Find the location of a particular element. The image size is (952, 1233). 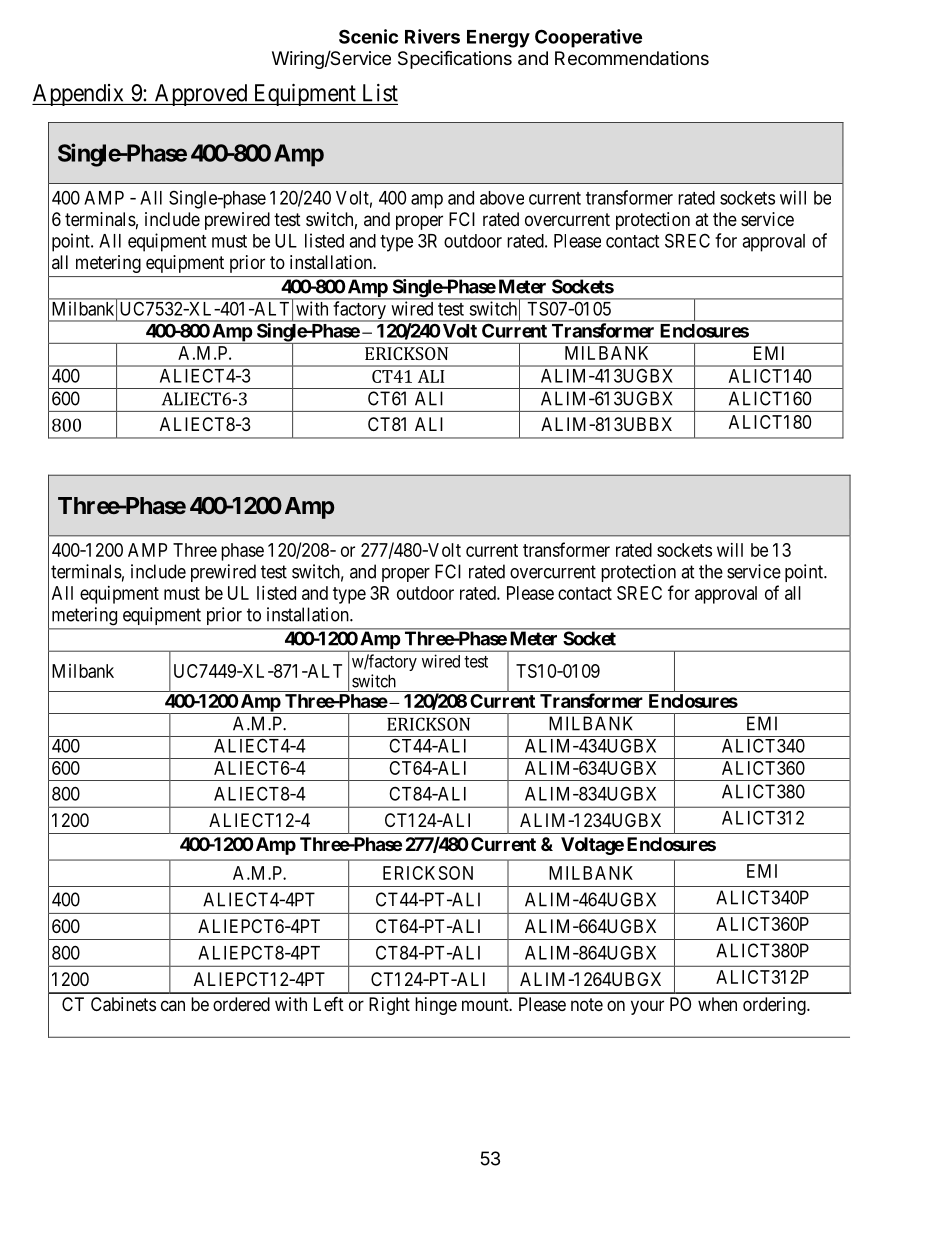

Recommendations is located at coordinates (632, 58).
